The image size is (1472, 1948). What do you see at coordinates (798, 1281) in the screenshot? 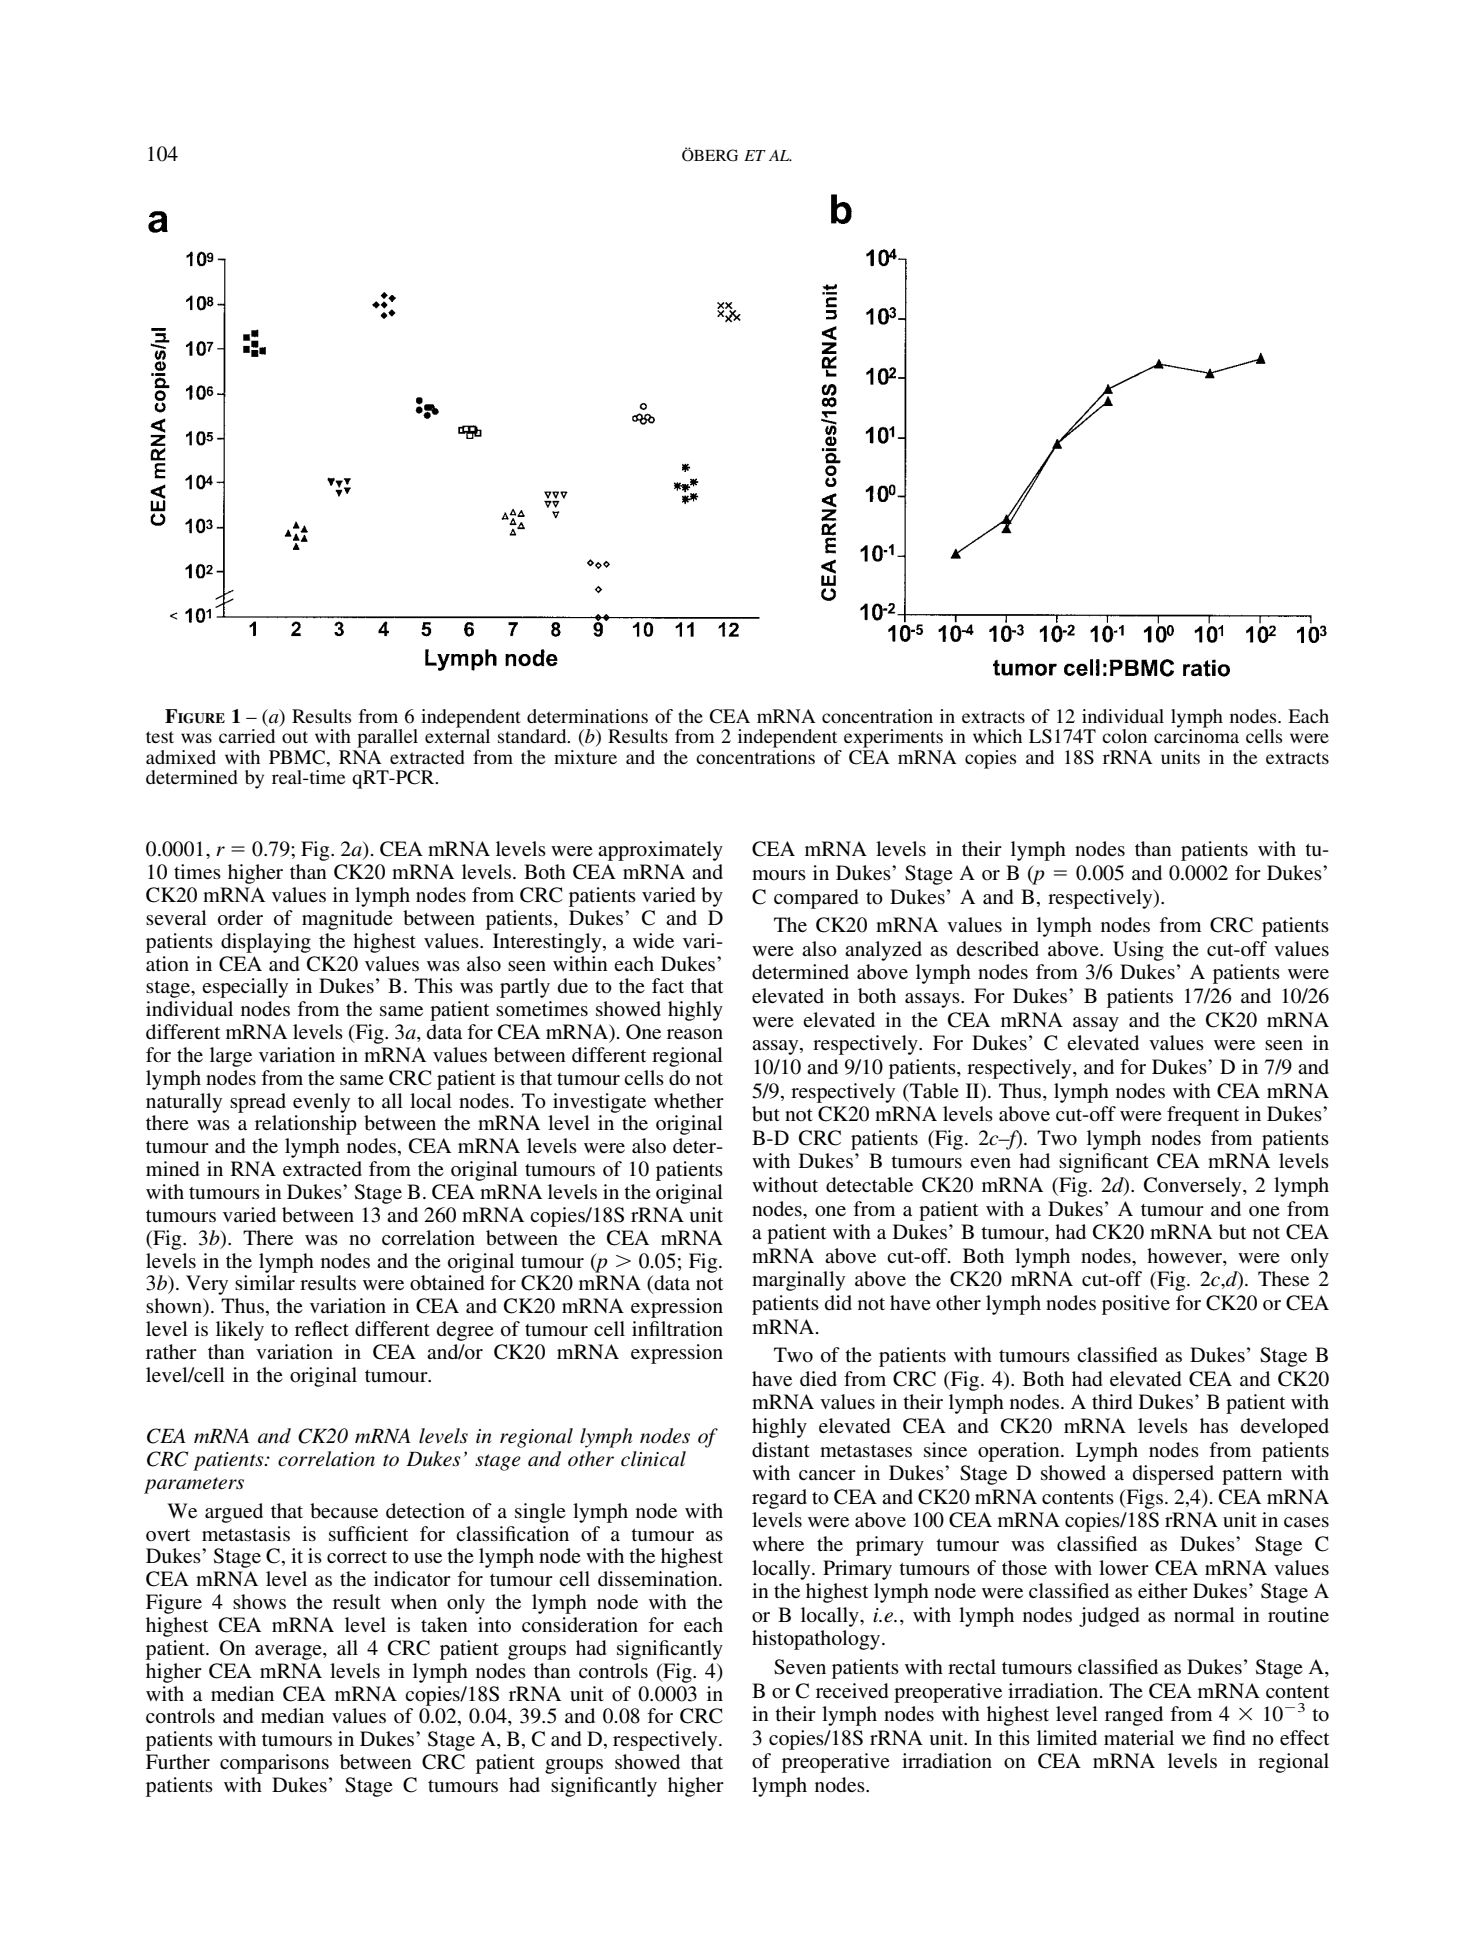
I see `marginally` at bounding box center [798, 1281].
